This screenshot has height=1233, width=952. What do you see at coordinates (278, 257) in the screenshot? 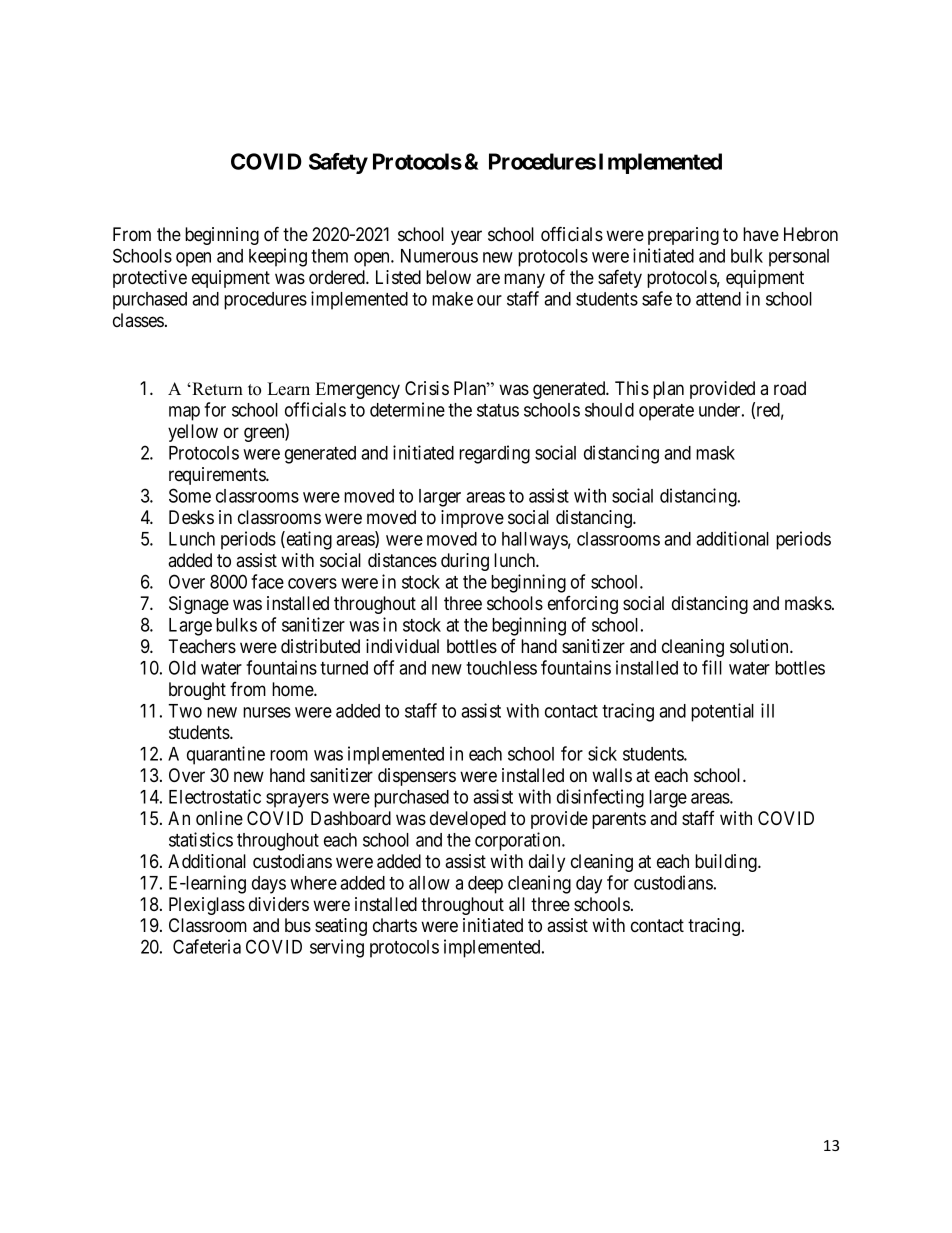
I see `keeping` at bounding box center [278, 257].
